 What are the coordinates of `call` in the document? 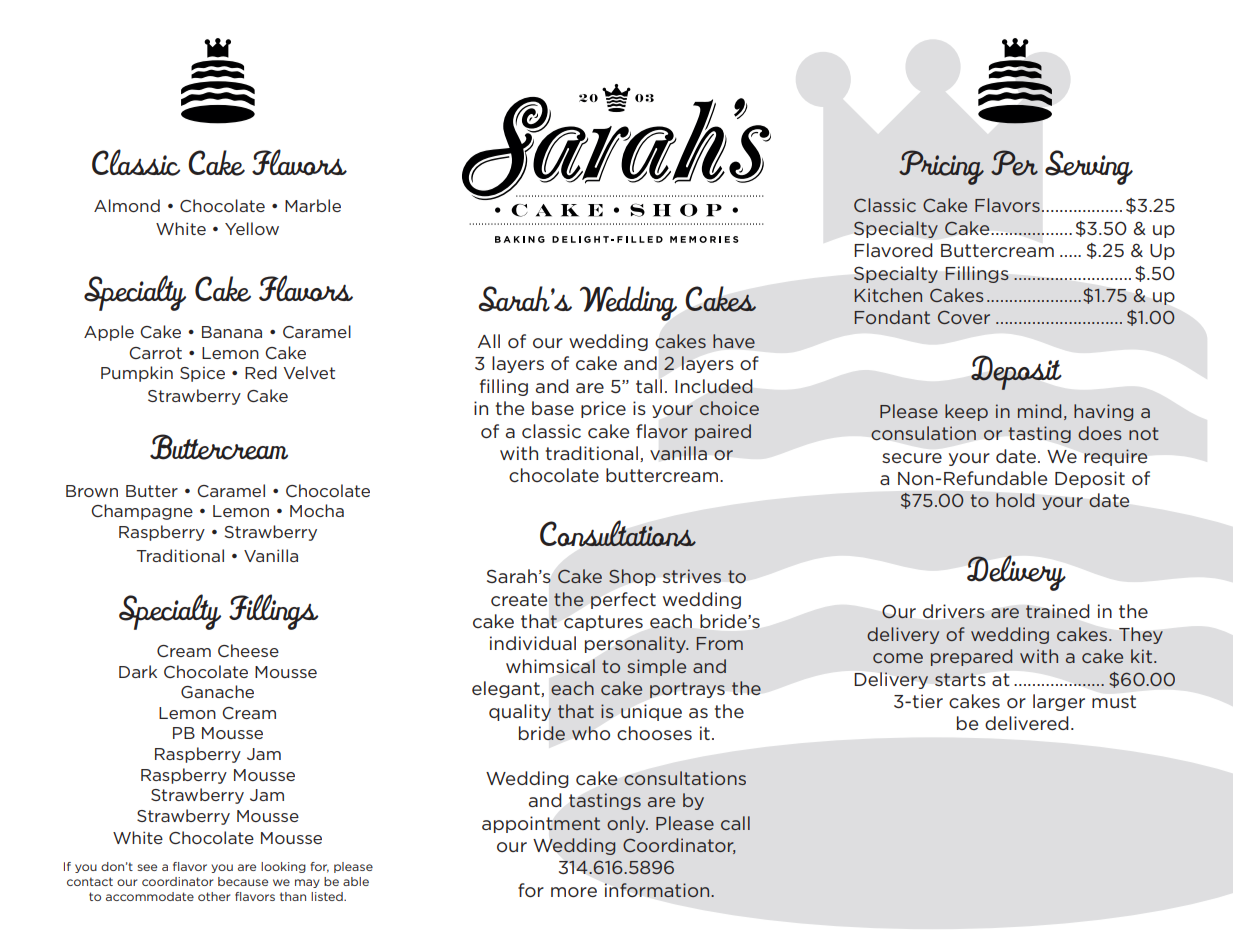 It's located at (735, 823).
